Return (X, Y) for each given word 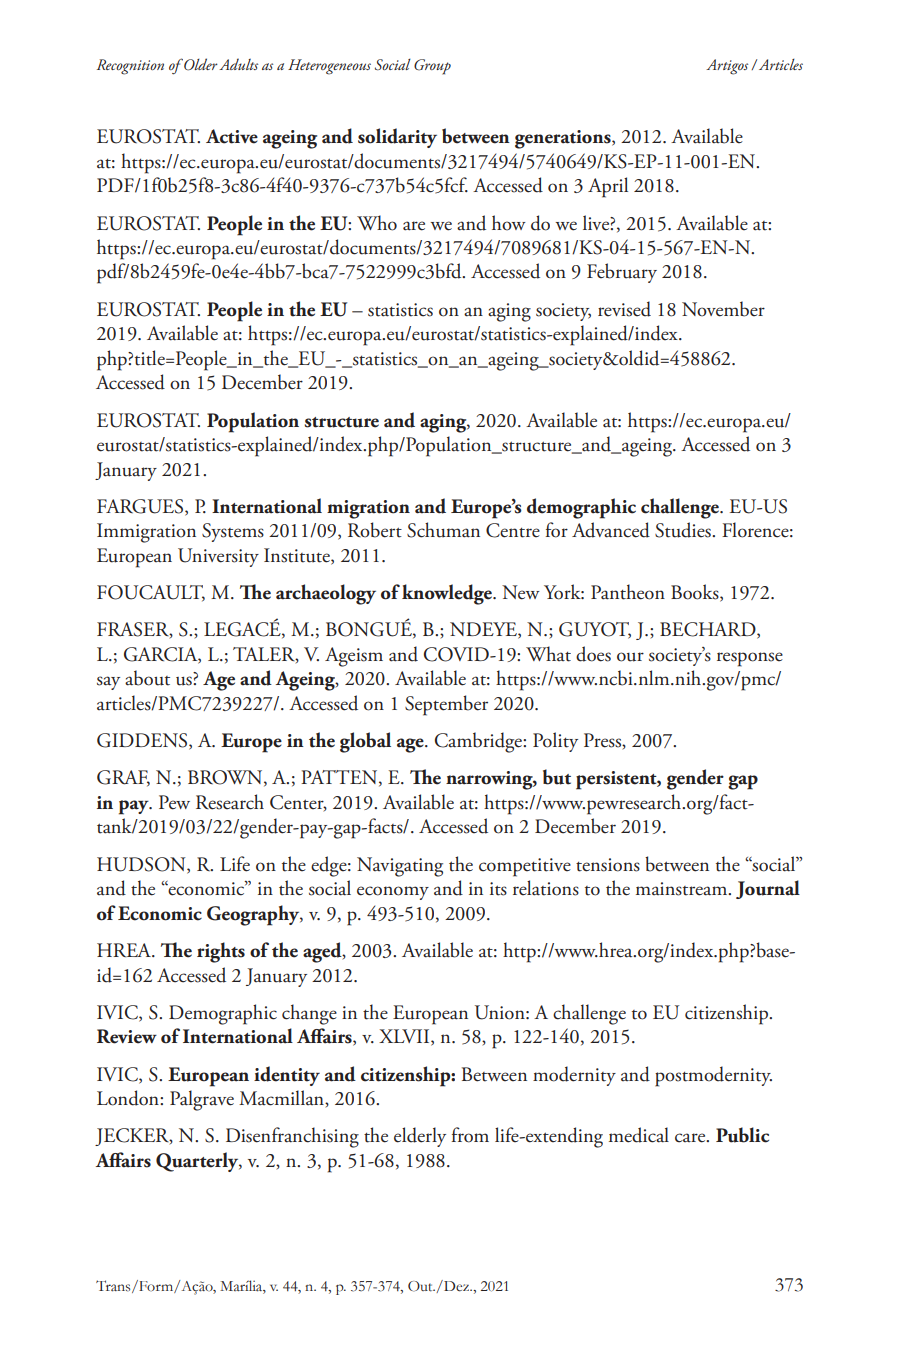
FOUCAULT (151, 593)
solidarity (397, 138)
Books (696, 593)
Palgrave (202, 1100)
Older (200, 64)
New (521, 592)
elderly (420, 1137)
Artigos (727, 67)
